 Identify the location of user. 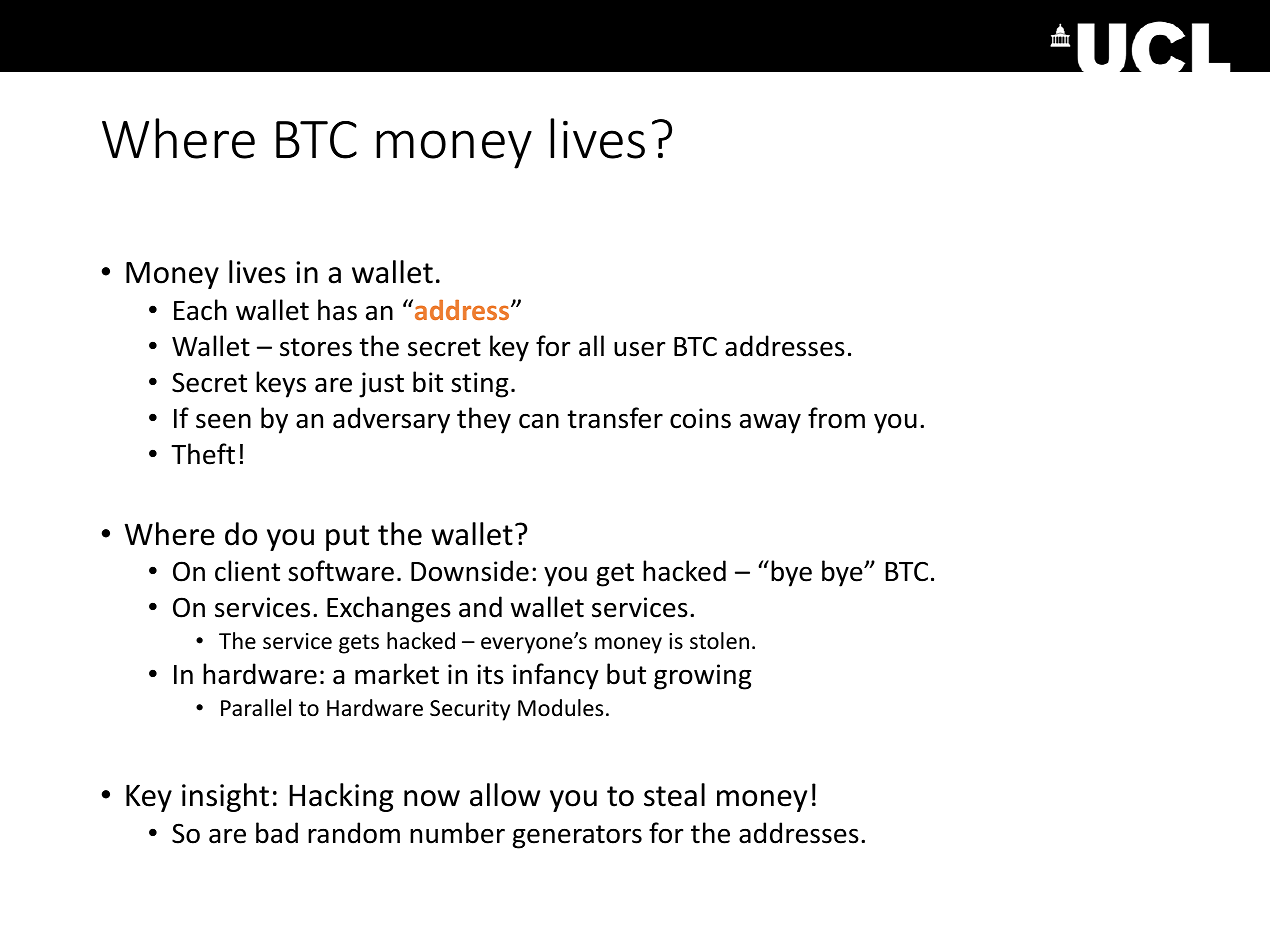
(640, 349).
